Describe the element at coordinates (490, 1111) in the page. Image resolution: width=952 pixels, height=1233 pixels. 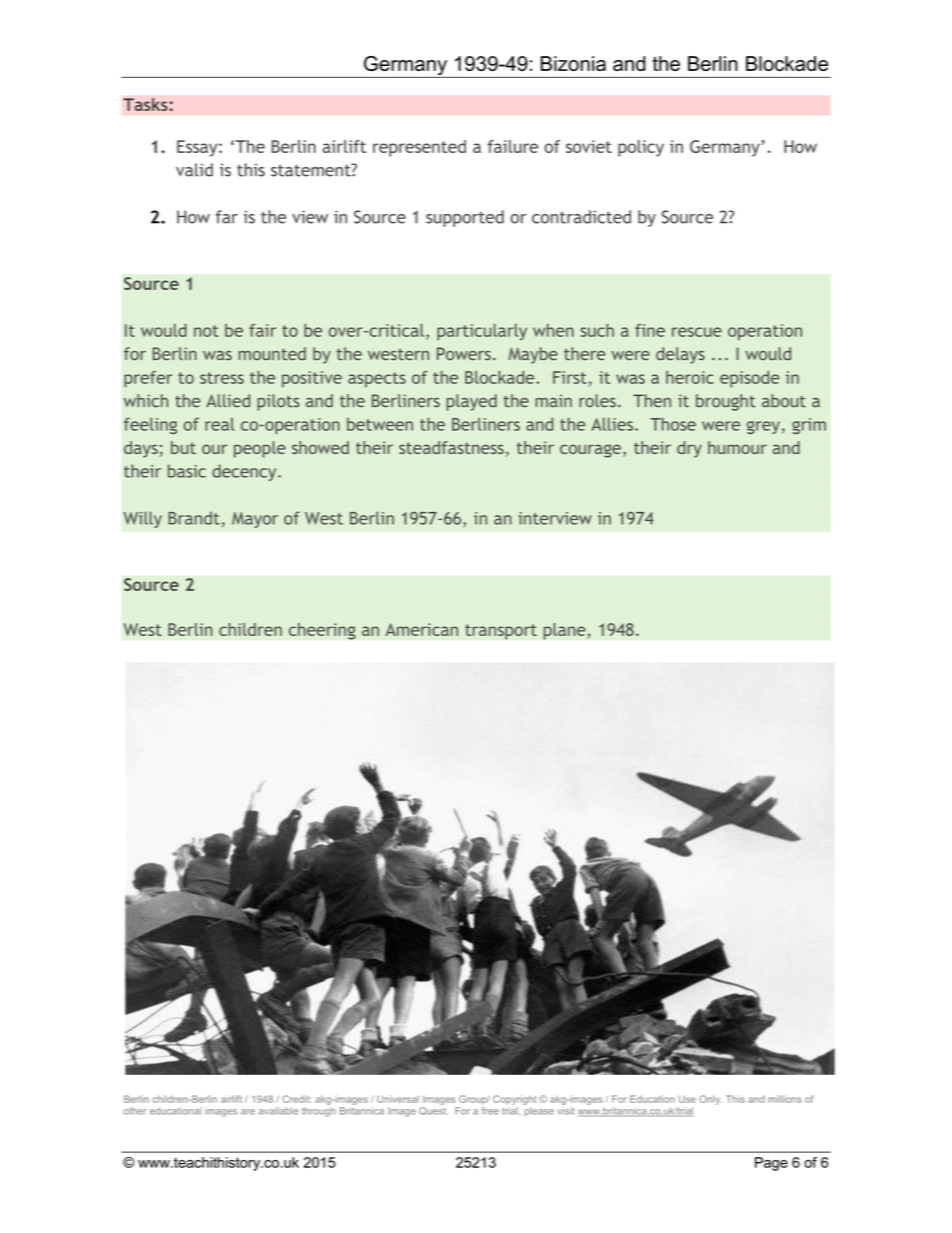
I see `free` at that location.
